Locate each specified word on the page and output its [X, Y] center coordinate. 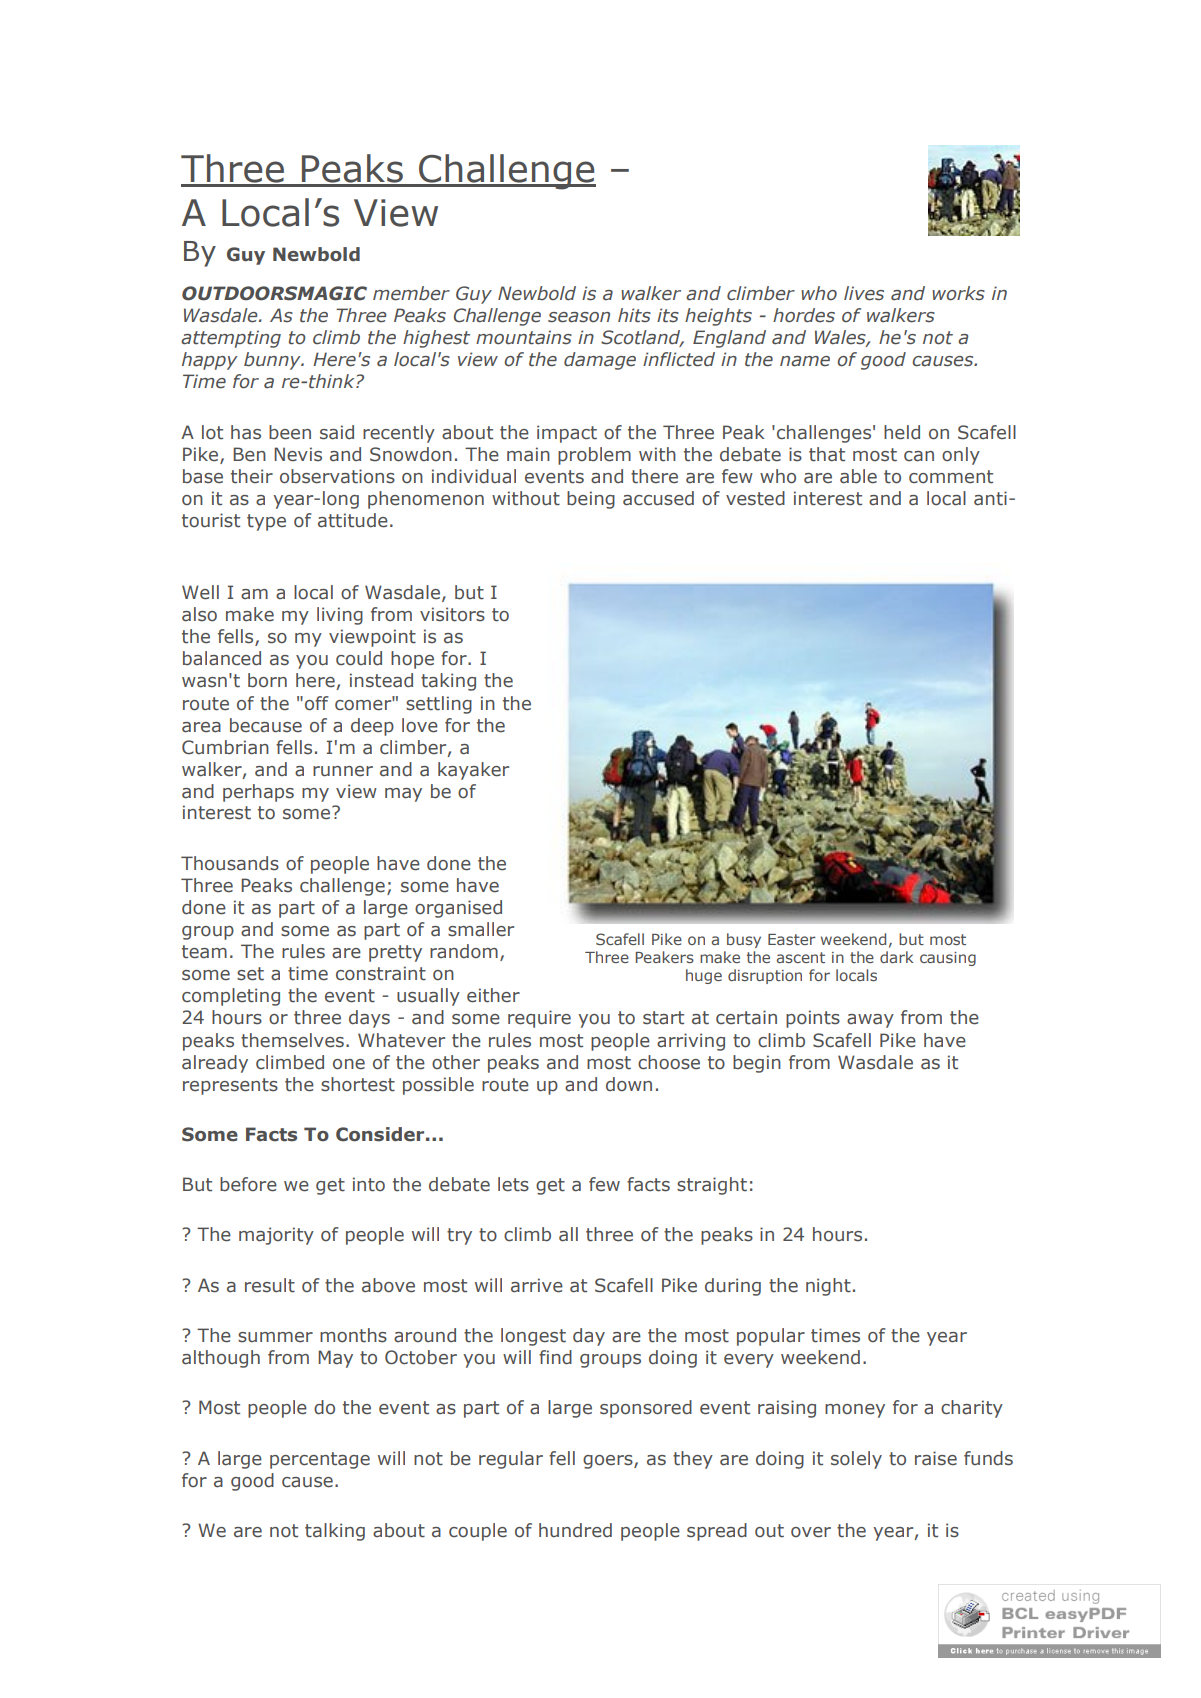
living [340, 616]
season [579, 317]
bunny [273, 361]
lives [864, 293]
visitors [452, 614]
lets [513, 1184]
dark [896, 957]
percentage [320, 1460]
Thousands [230, 863]
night [828, 1287]
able [858, 476]
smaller [481, 929]
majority [276, 1236]
